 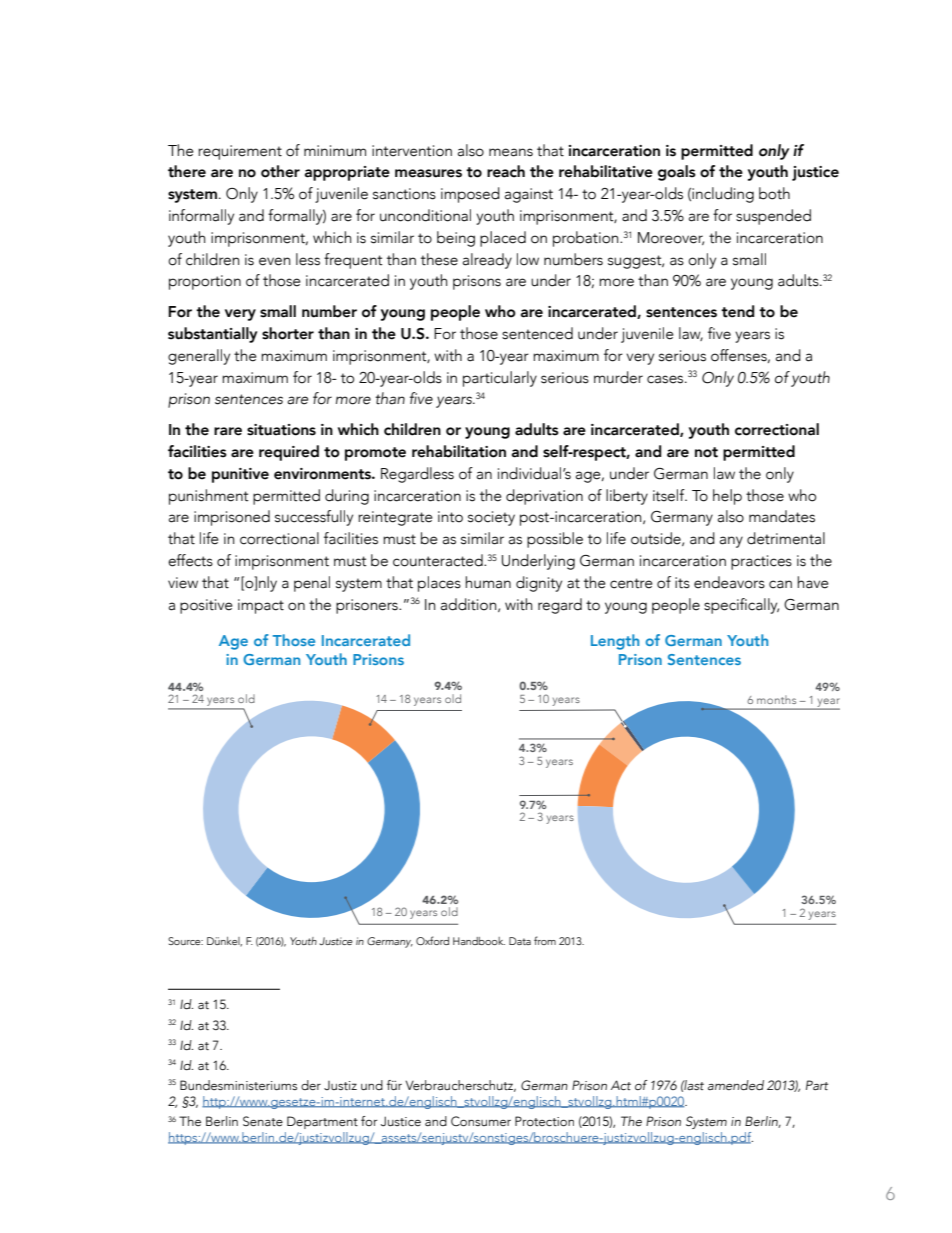 I want to click on both, so click(x=774, y=193).
